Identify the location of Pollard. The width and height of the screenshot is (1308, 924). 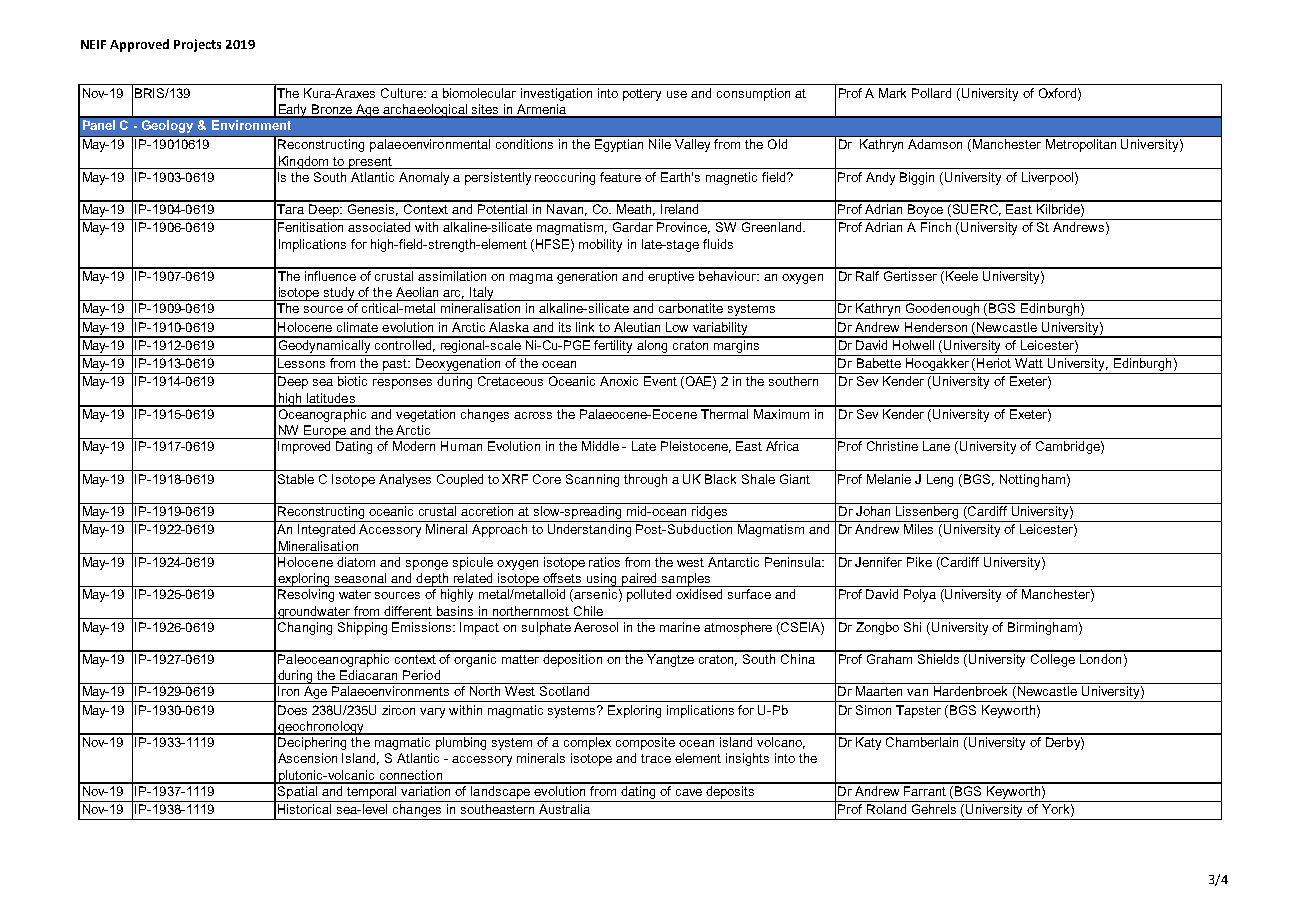
(931, 93).
